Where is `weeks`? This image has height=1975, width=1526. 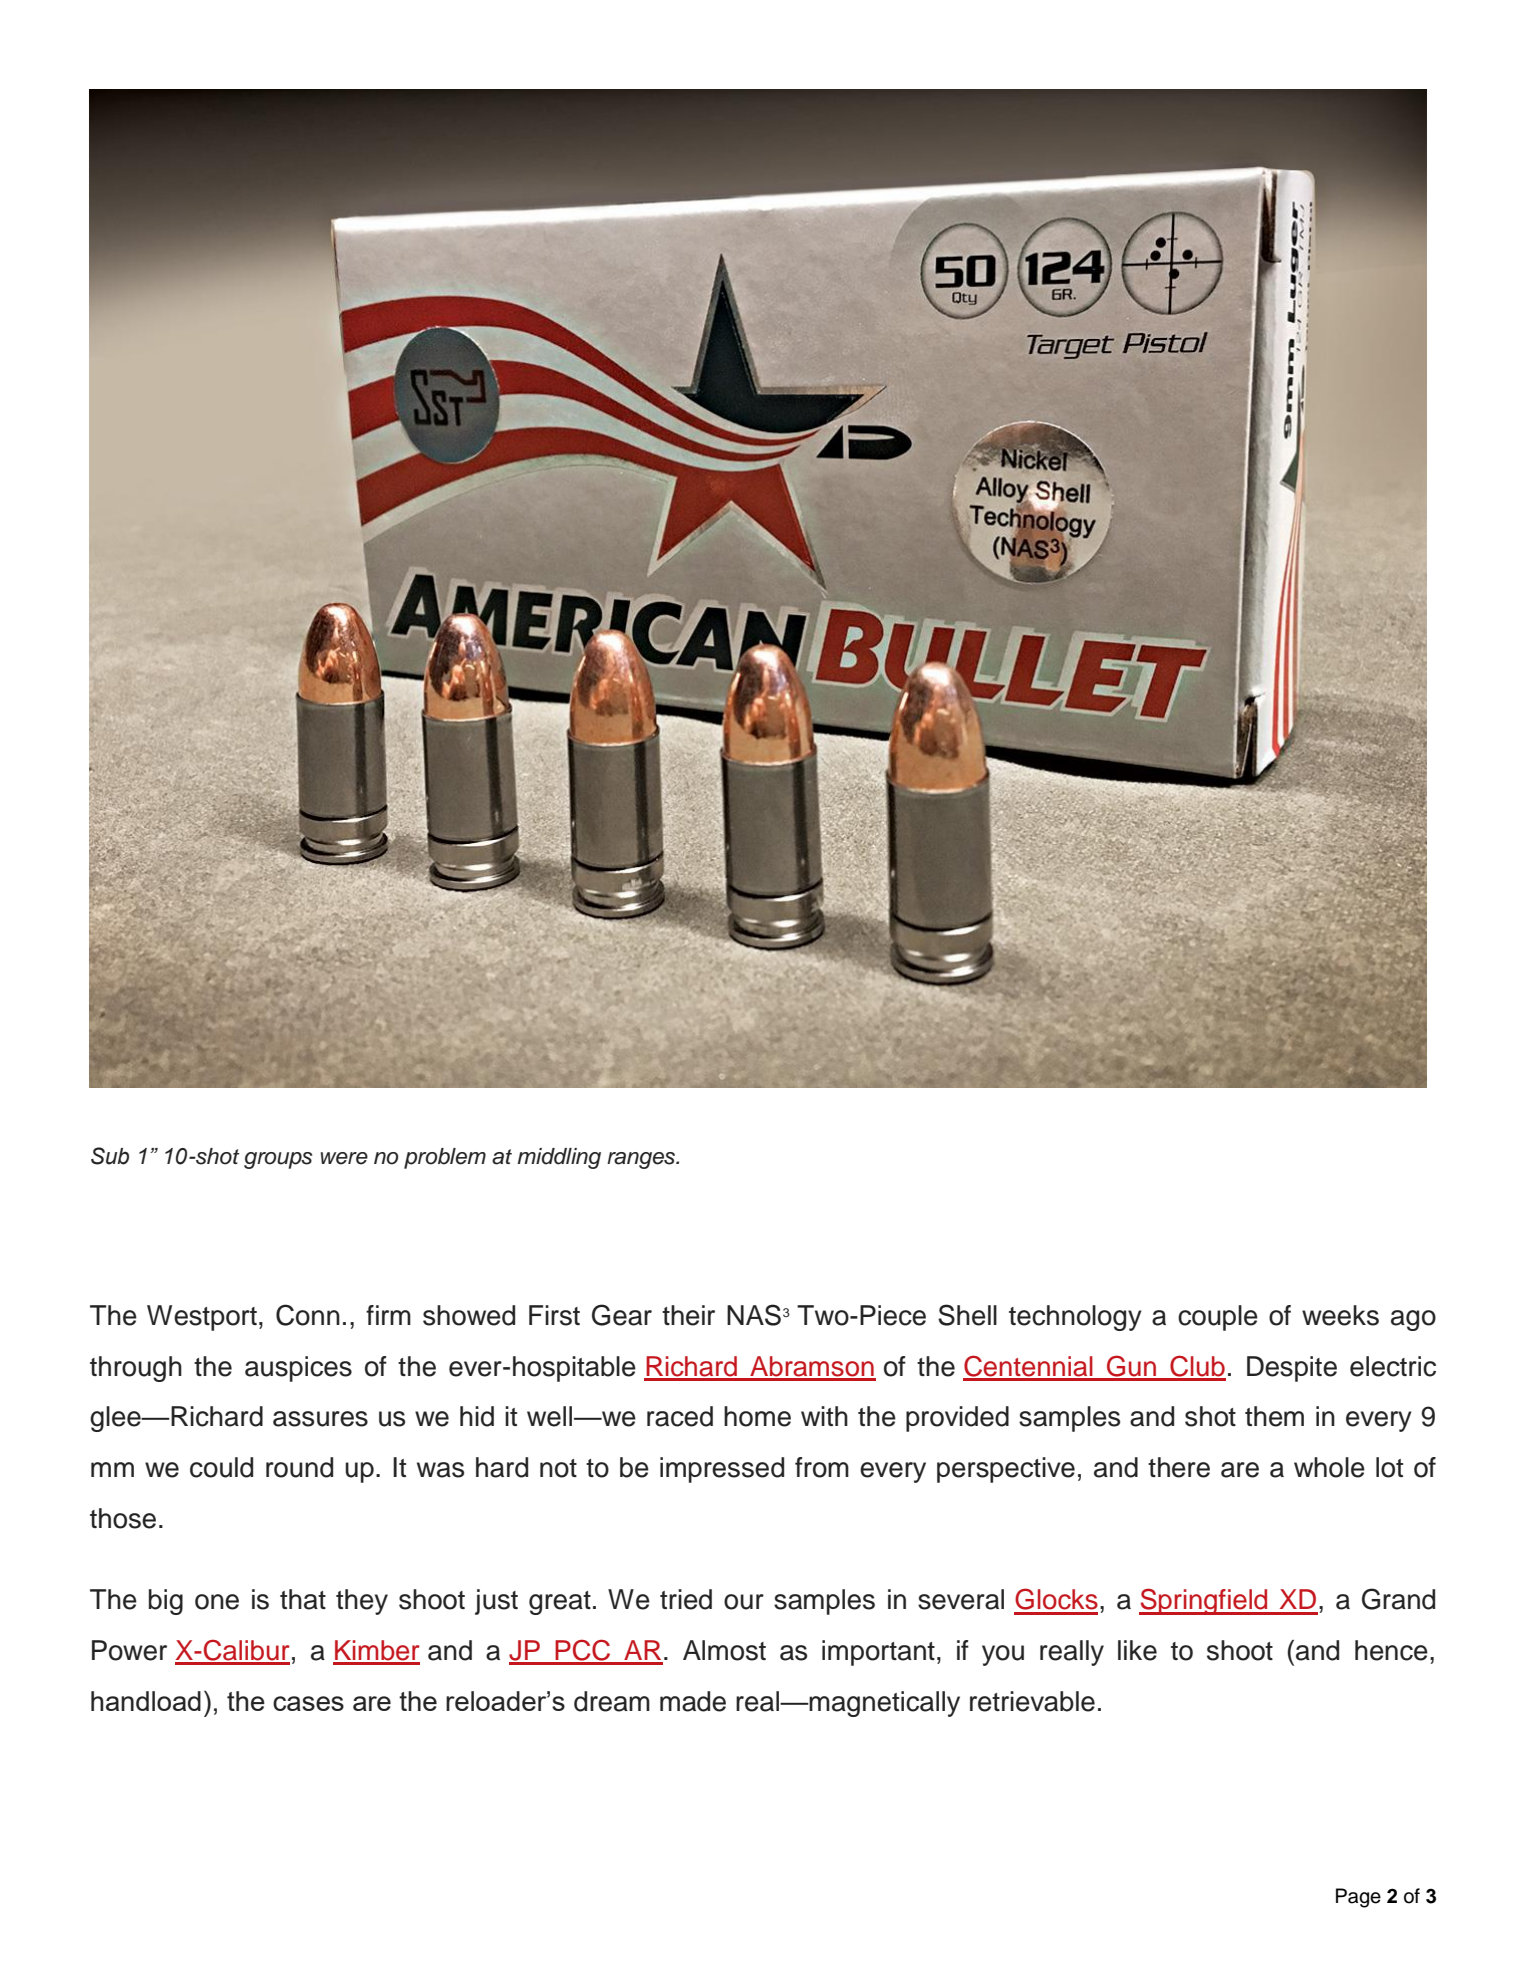
weeks is located at coordinates (1340, 1315).
